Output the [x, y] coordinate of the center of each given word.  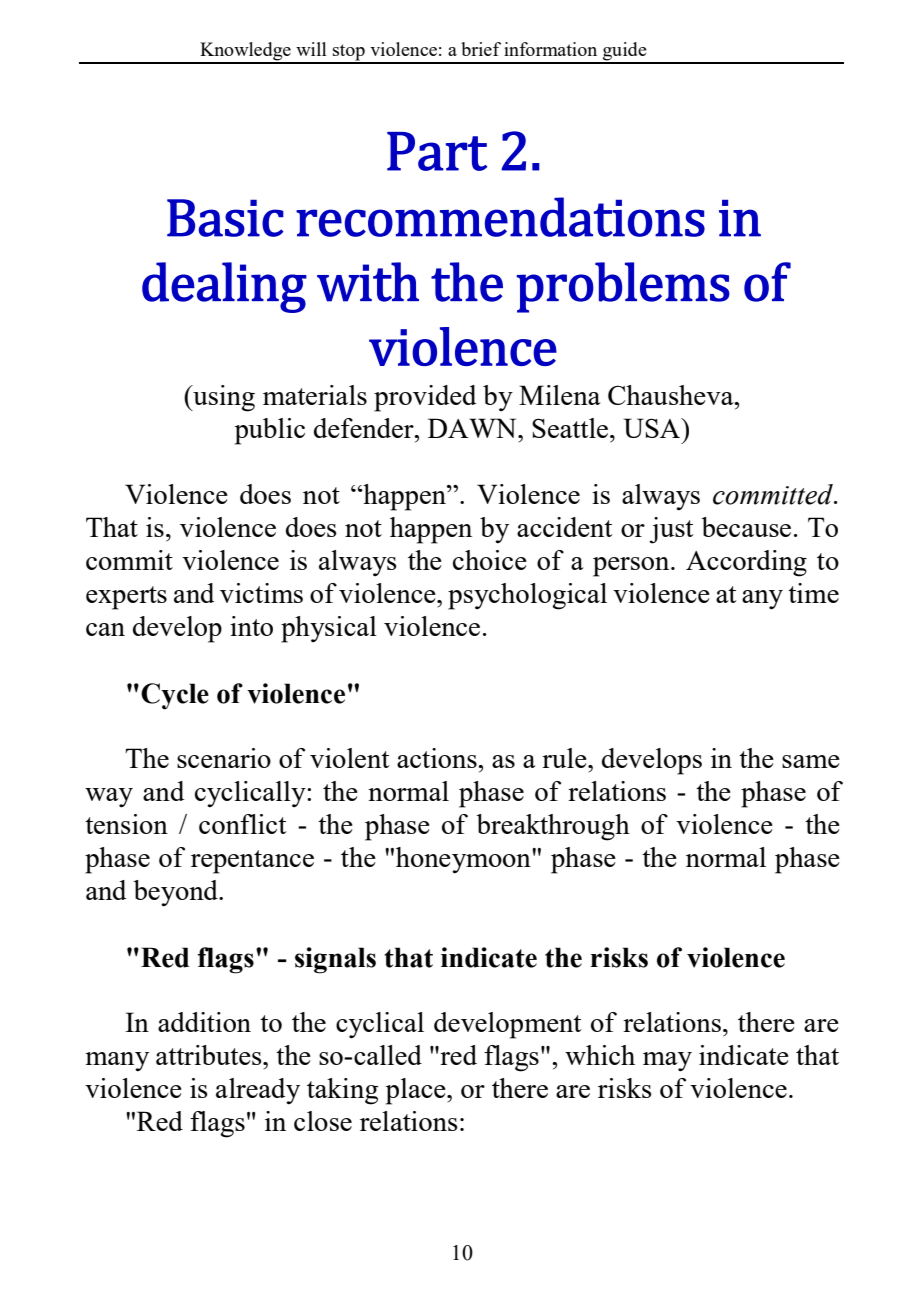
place [417, 1091]
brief [481, 49]
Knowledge [245, 52]
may [667, 1062]
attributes [210, 1055]
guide [625, 52]
